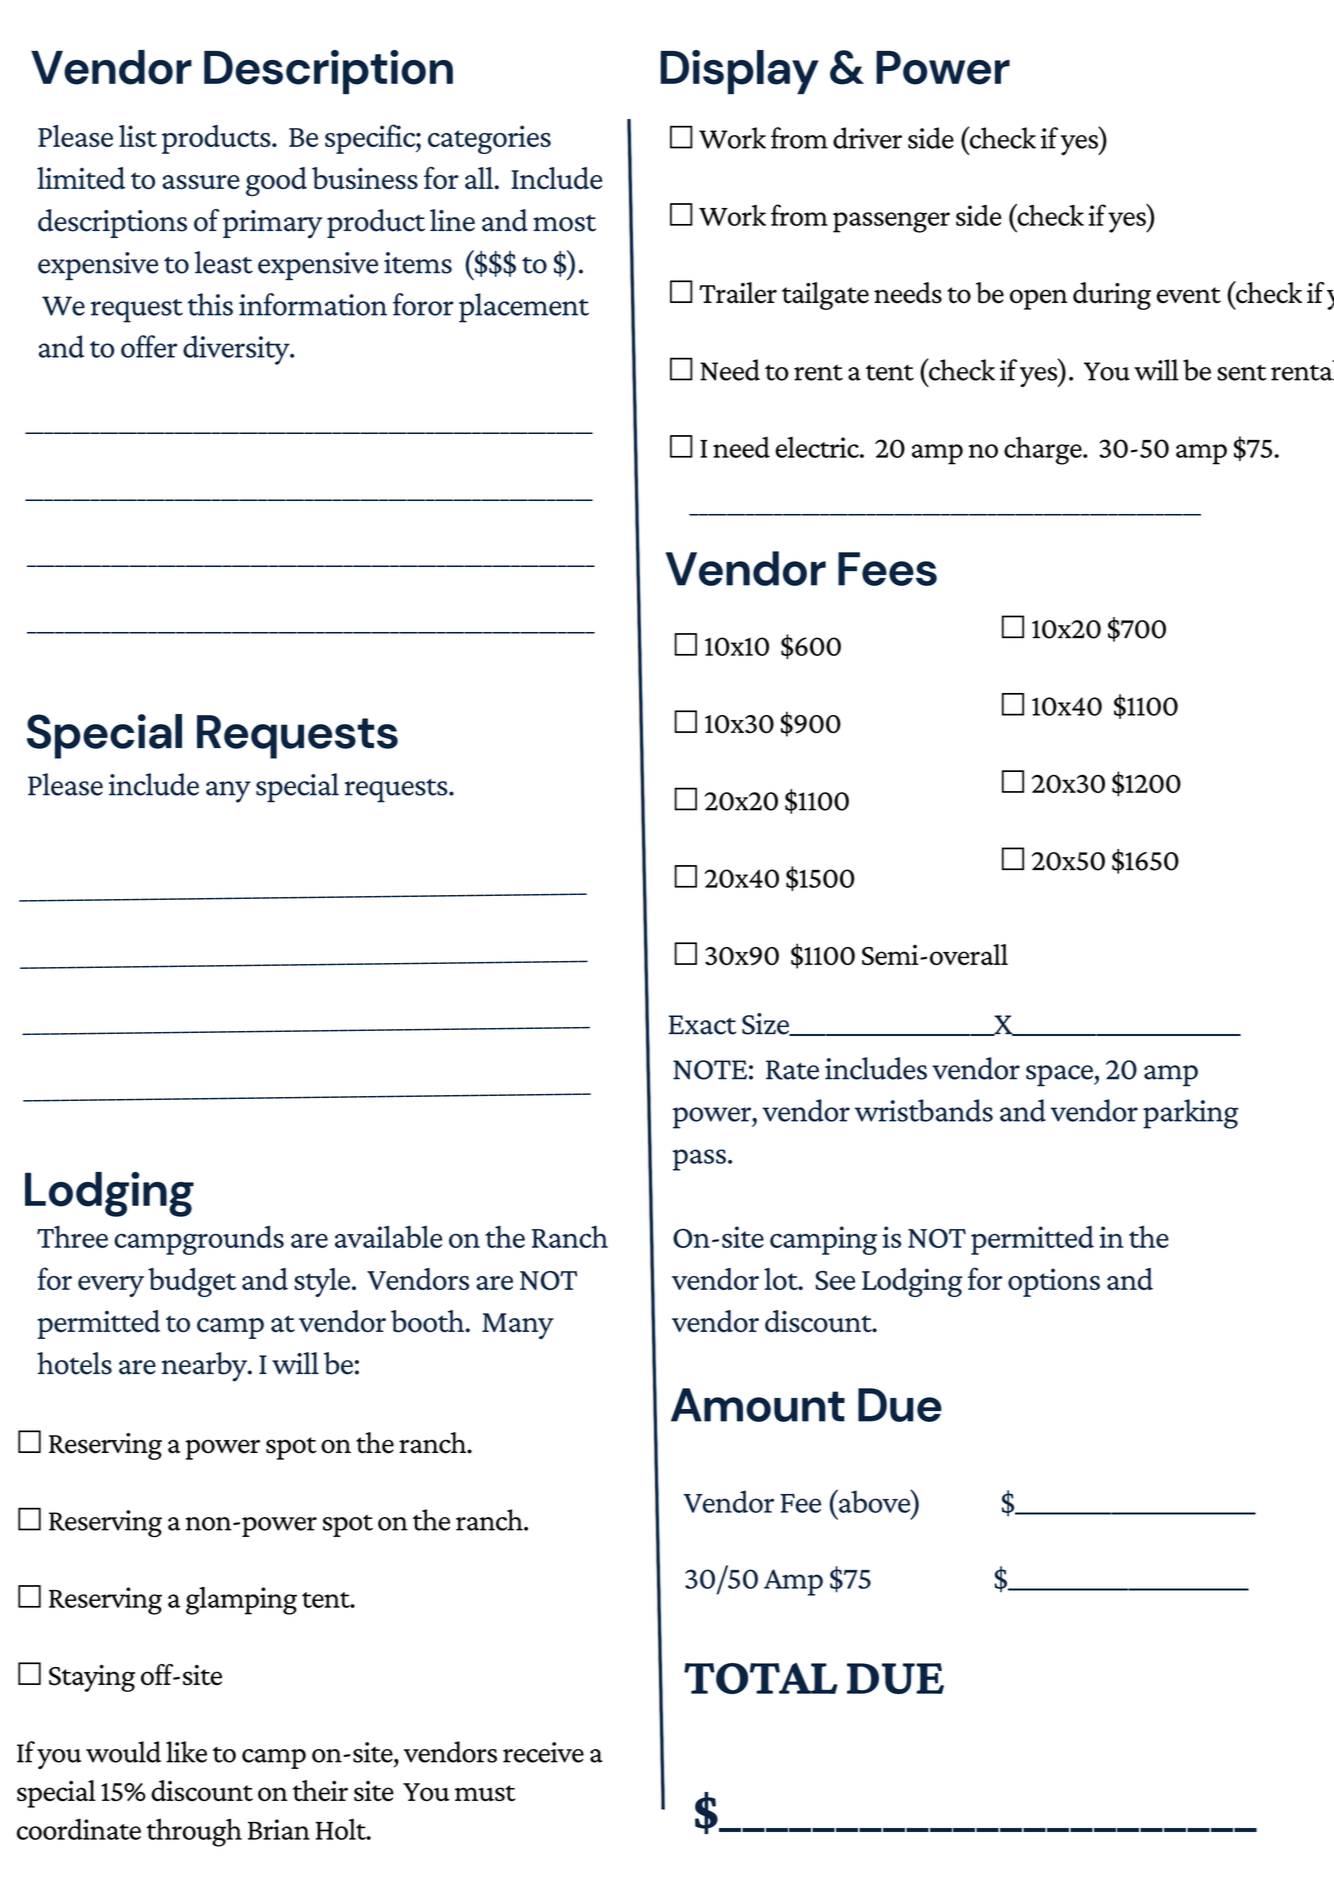 This document has width=1334, height=1886. Describe the element at coordinates (875, 1501) in the document. I see `above` at that location.
